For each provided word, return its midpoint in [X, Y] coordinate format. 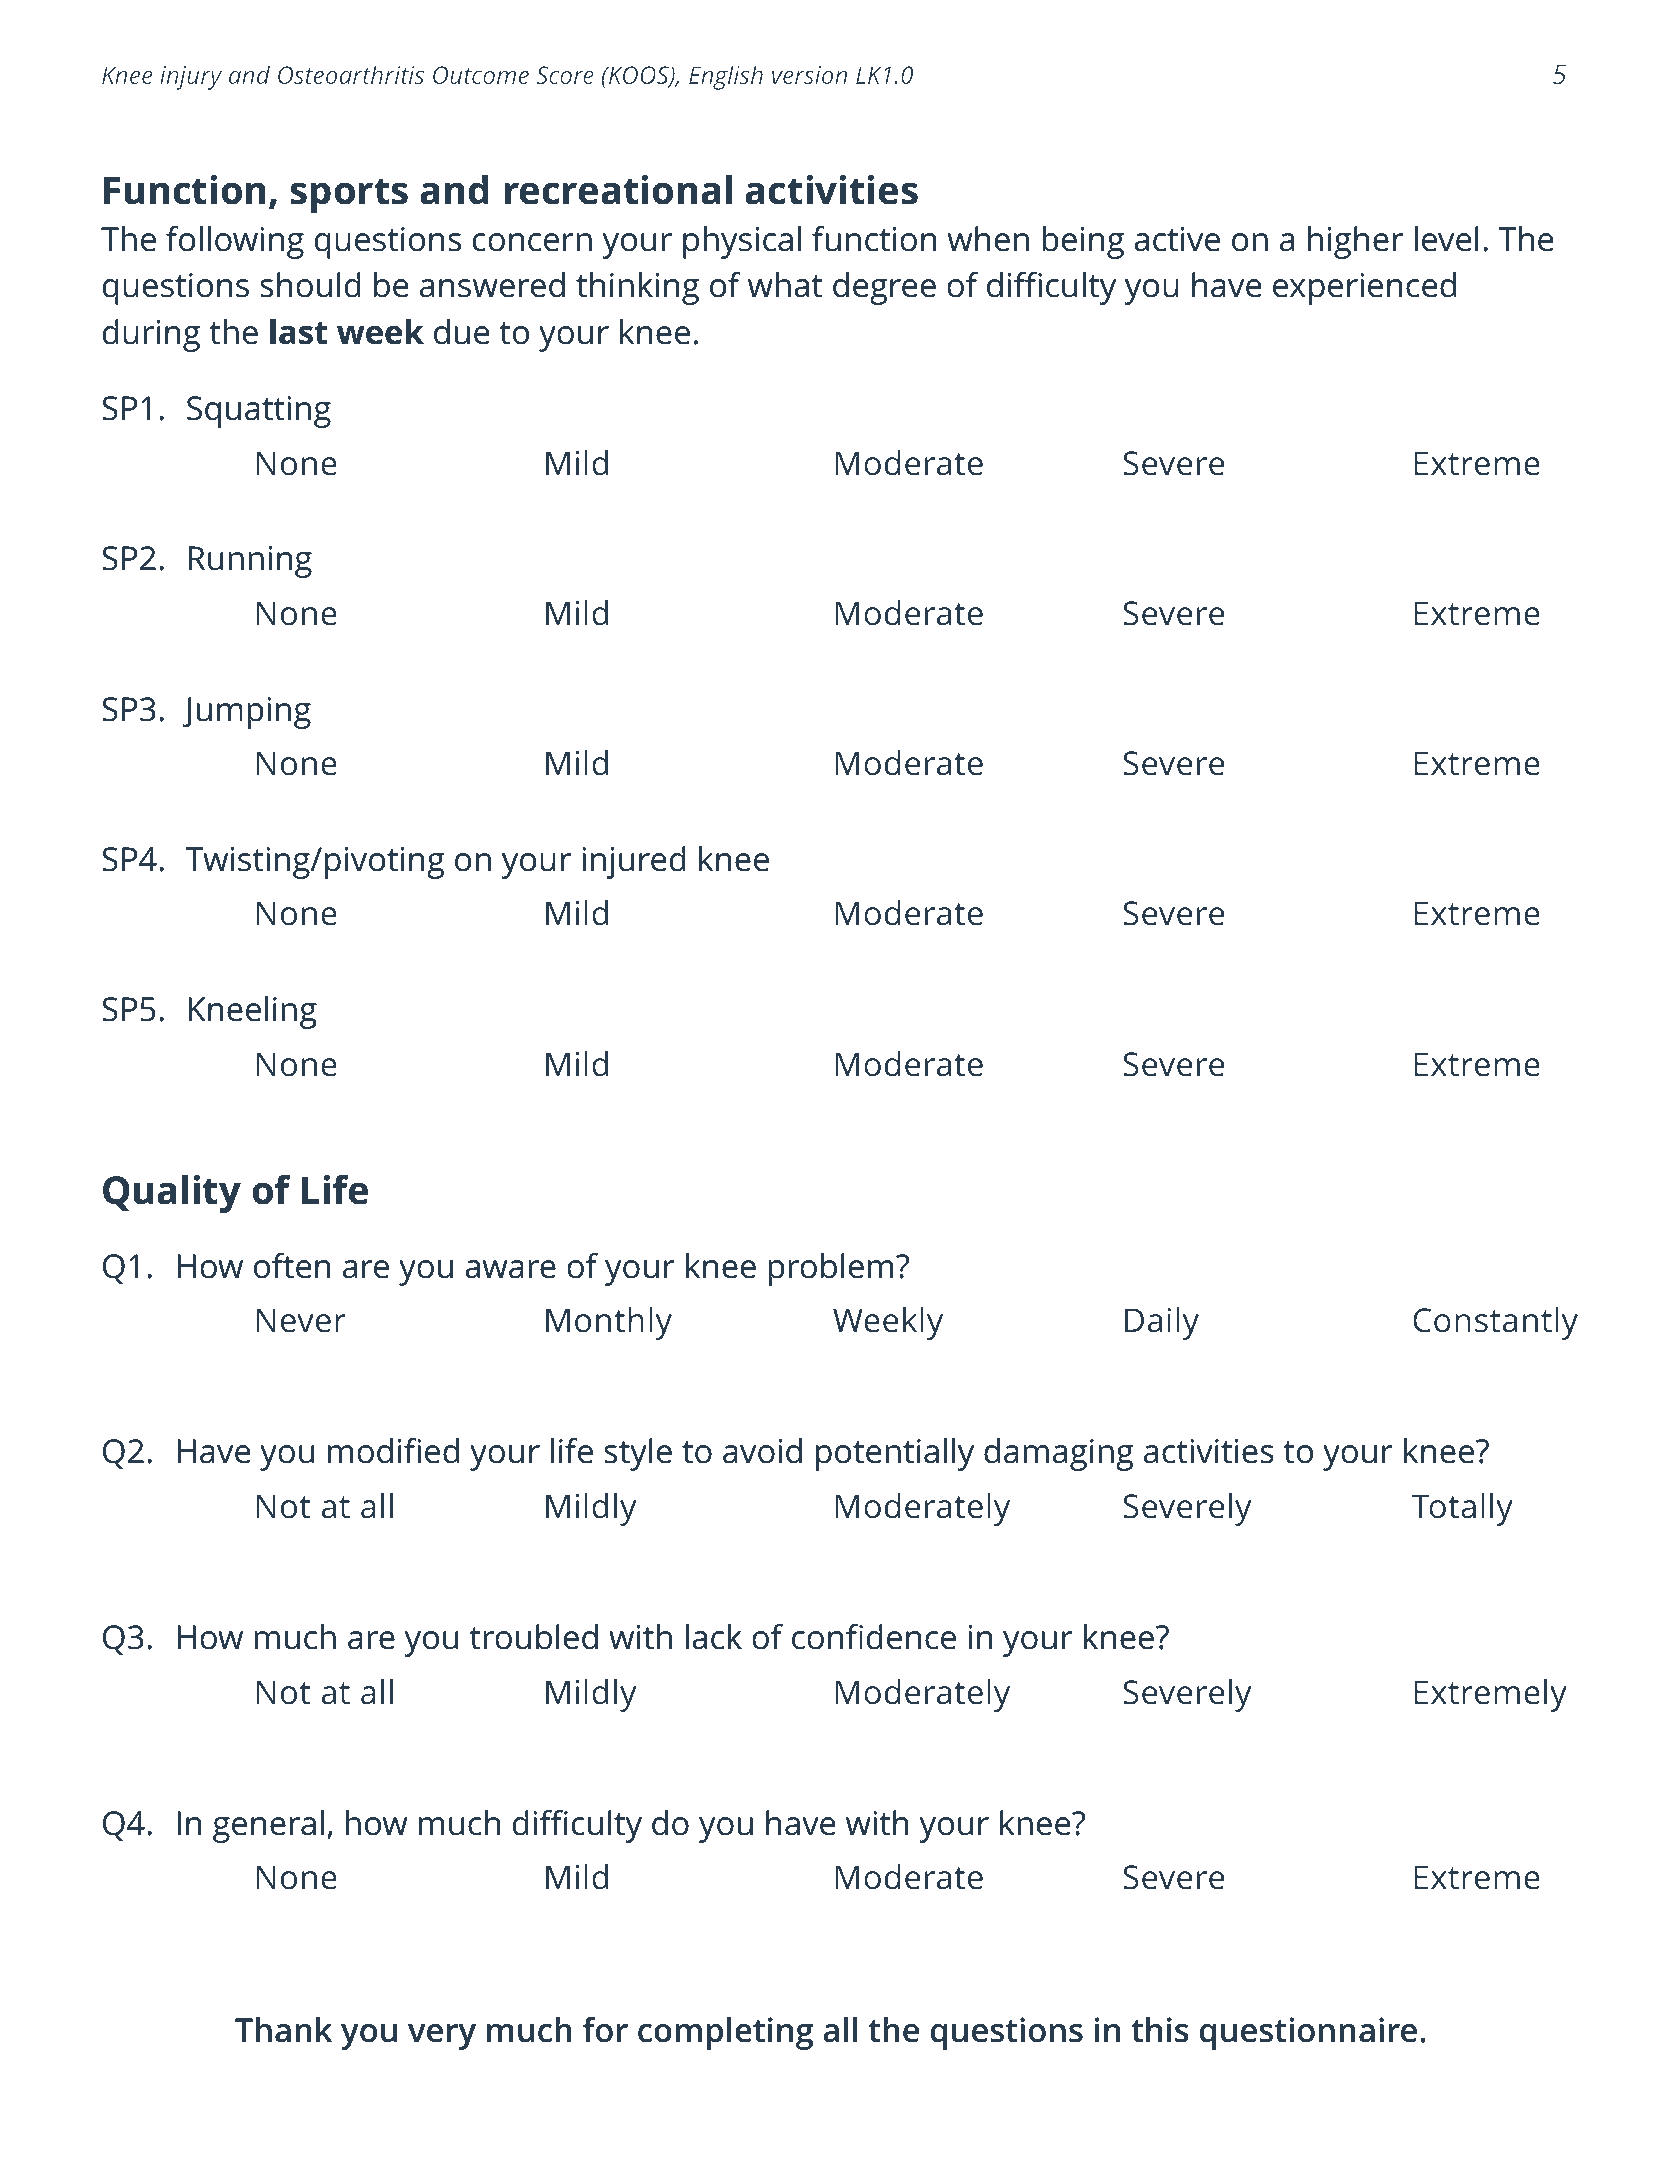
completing [725, 2033]
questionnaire [1308, 2033]
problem [831, 1269]
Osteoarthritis [351, 74]
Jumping [247, 713]
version [809, 75]
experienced [1364, 288]
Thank [283, 2030]
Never [301, 1320]
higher [1355, 242]
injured [634, 862]
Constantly [1495, 1323]
